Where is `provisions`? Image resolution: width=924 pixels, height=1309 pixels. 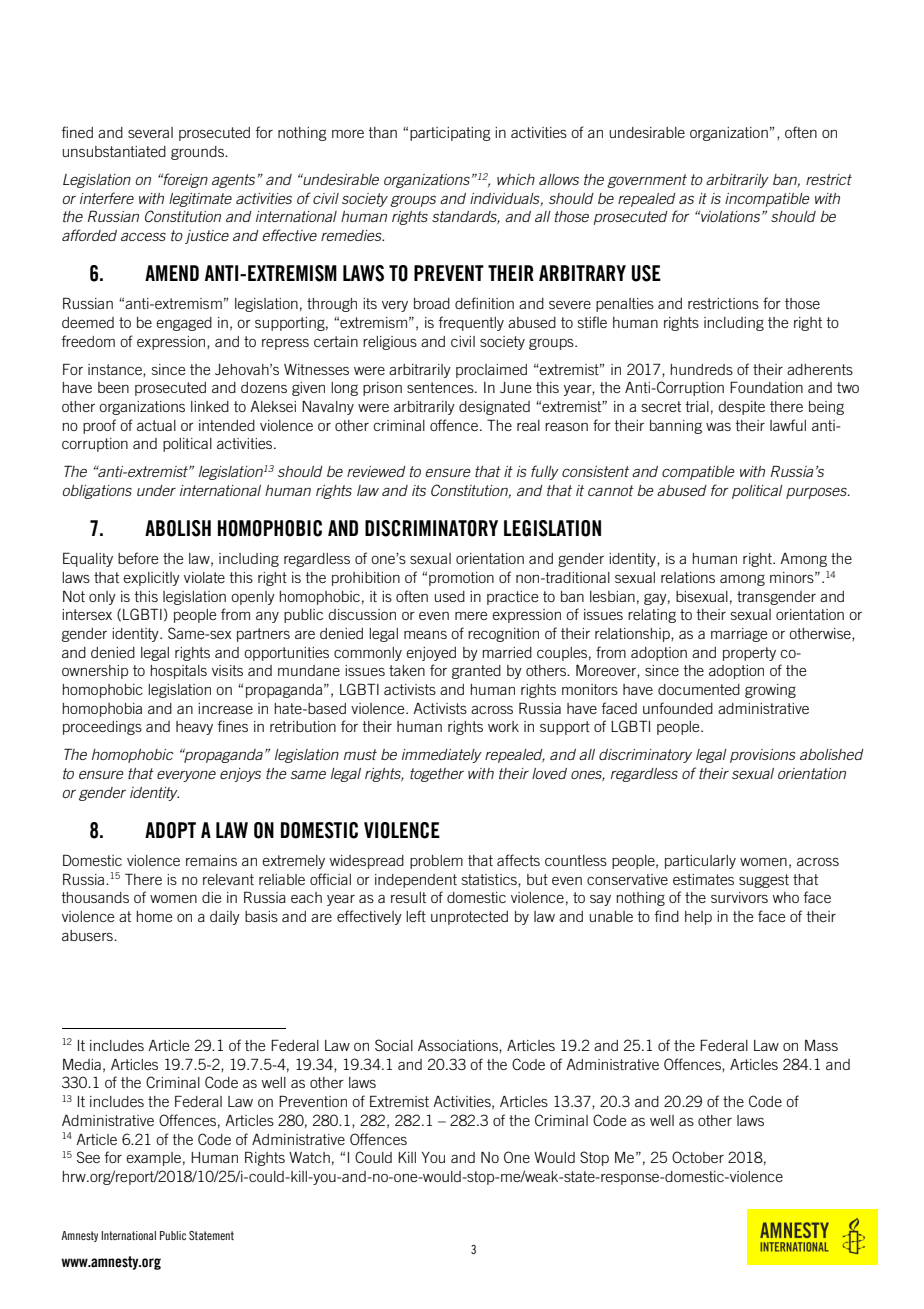 provisions is located at coordinates (762, 756).
